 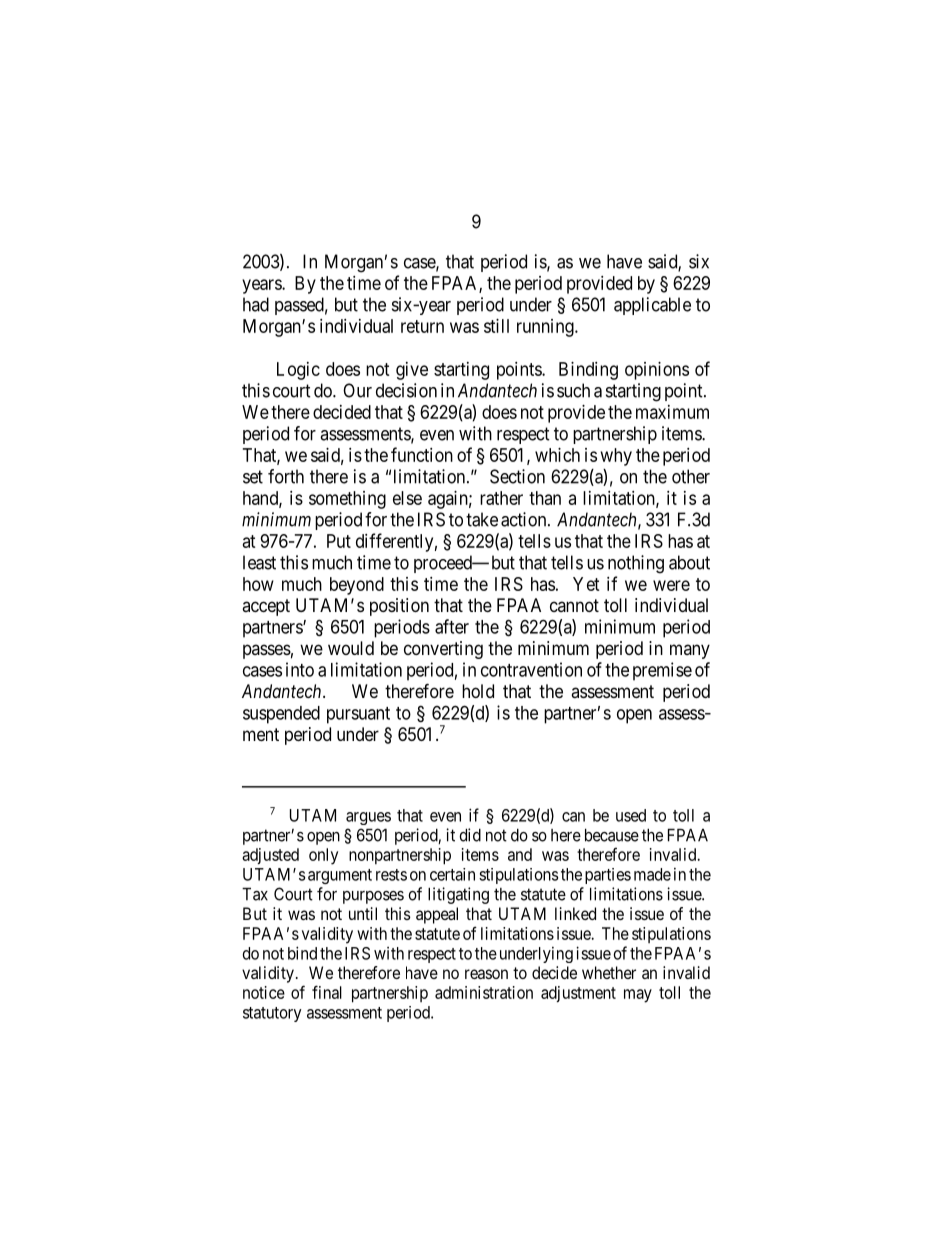 What do you see at coordinates (256, 304) in the page?
I see `had` at bounding box center [256, 304].
